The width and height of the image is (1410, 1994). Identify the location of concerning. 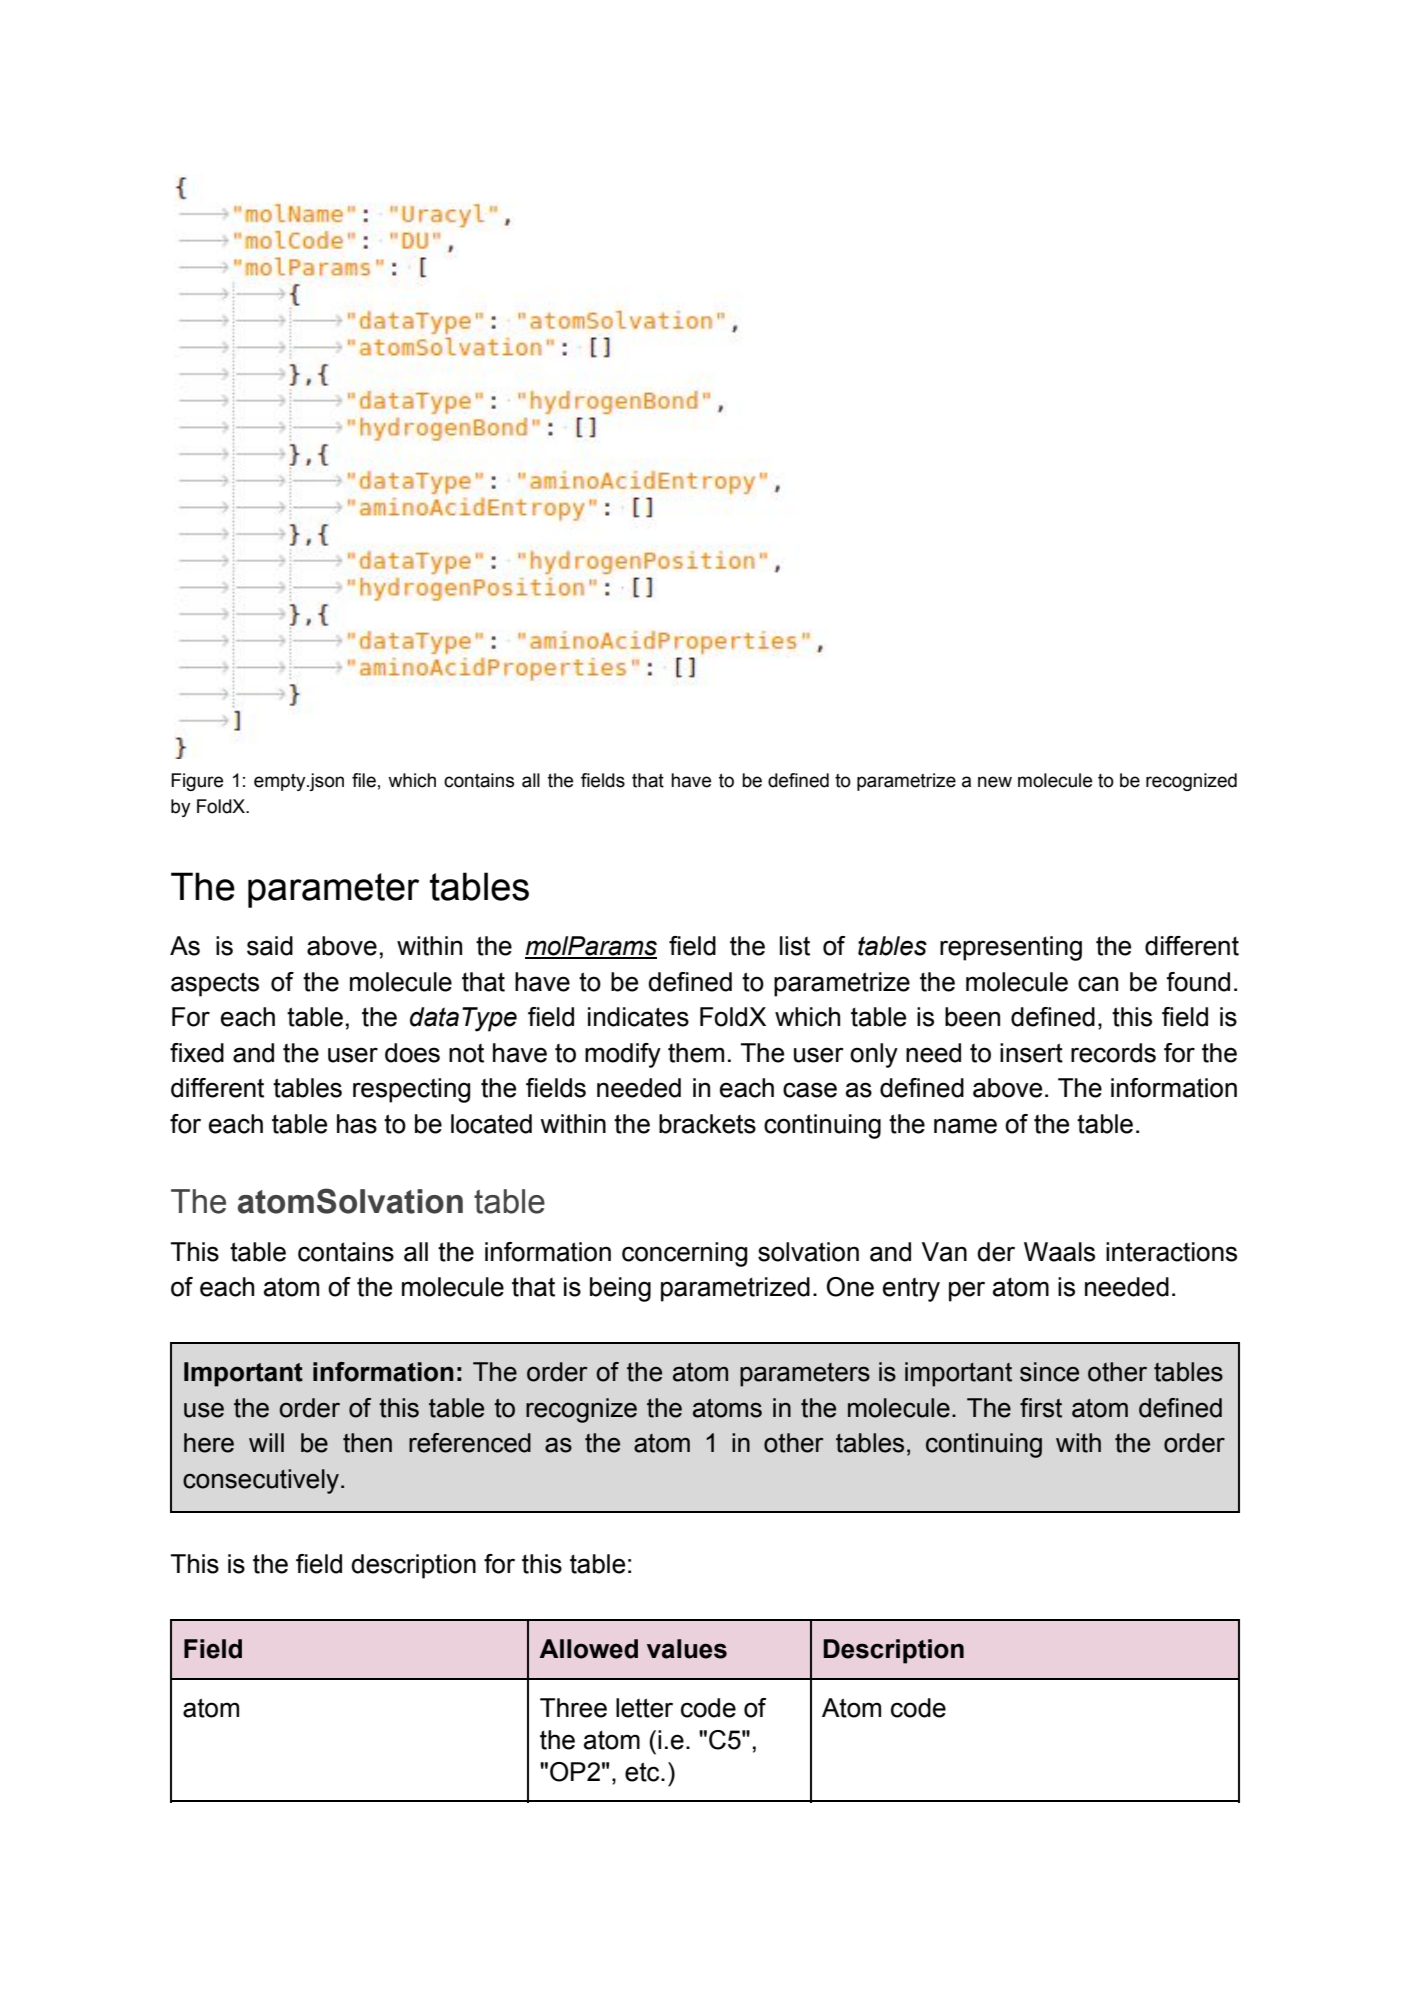
(685, 1254).
